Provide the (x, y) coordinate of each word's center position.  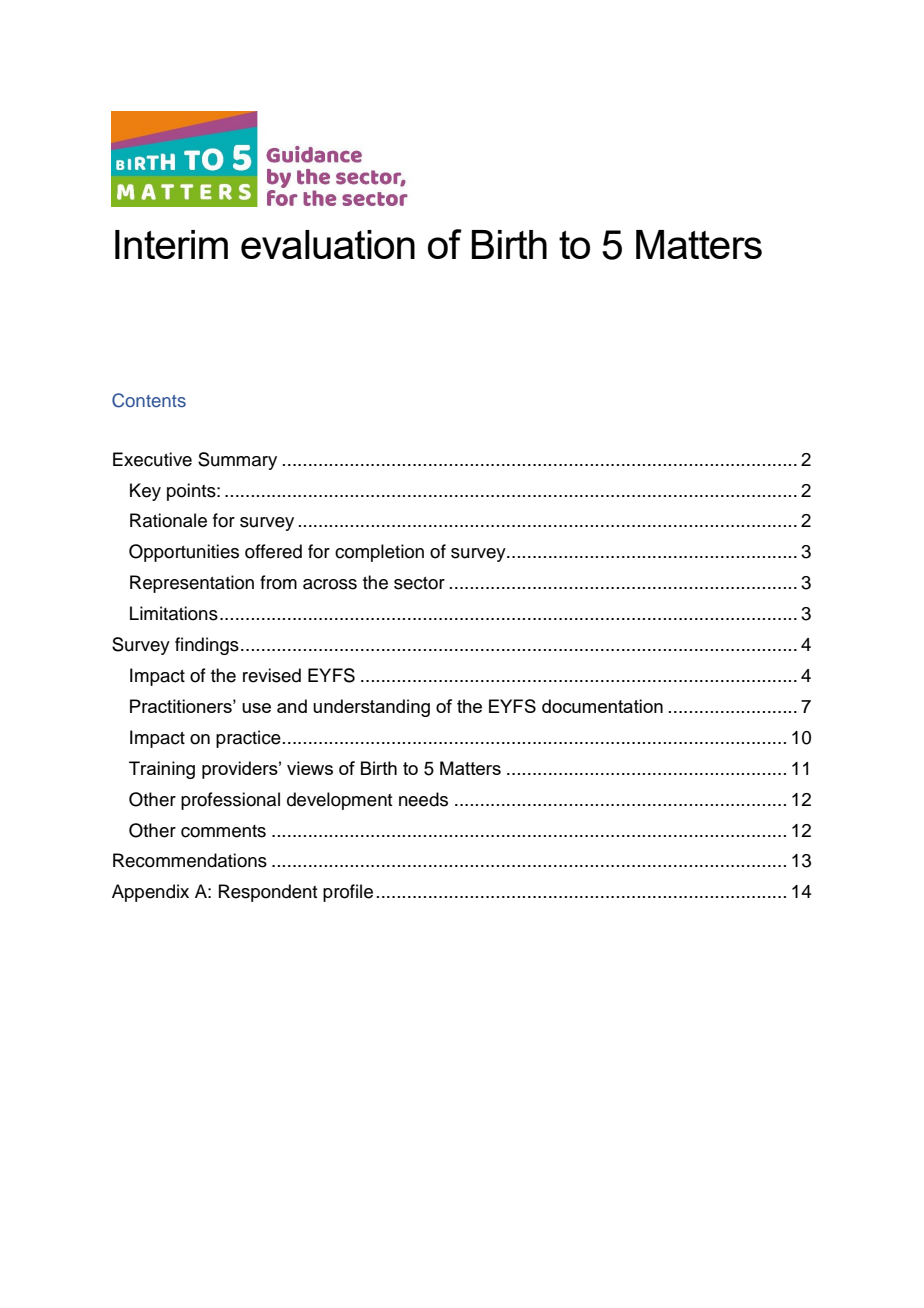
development (339, 801)
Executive (152, 459)
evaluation (328, 244)
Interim (171, 244)
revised (272, 675)
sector (419, 583)
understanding (371, 708)
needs (423, 799)
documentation (602, 706)
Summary (237, 461)
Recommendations (190, 860)
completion (379, 553)
